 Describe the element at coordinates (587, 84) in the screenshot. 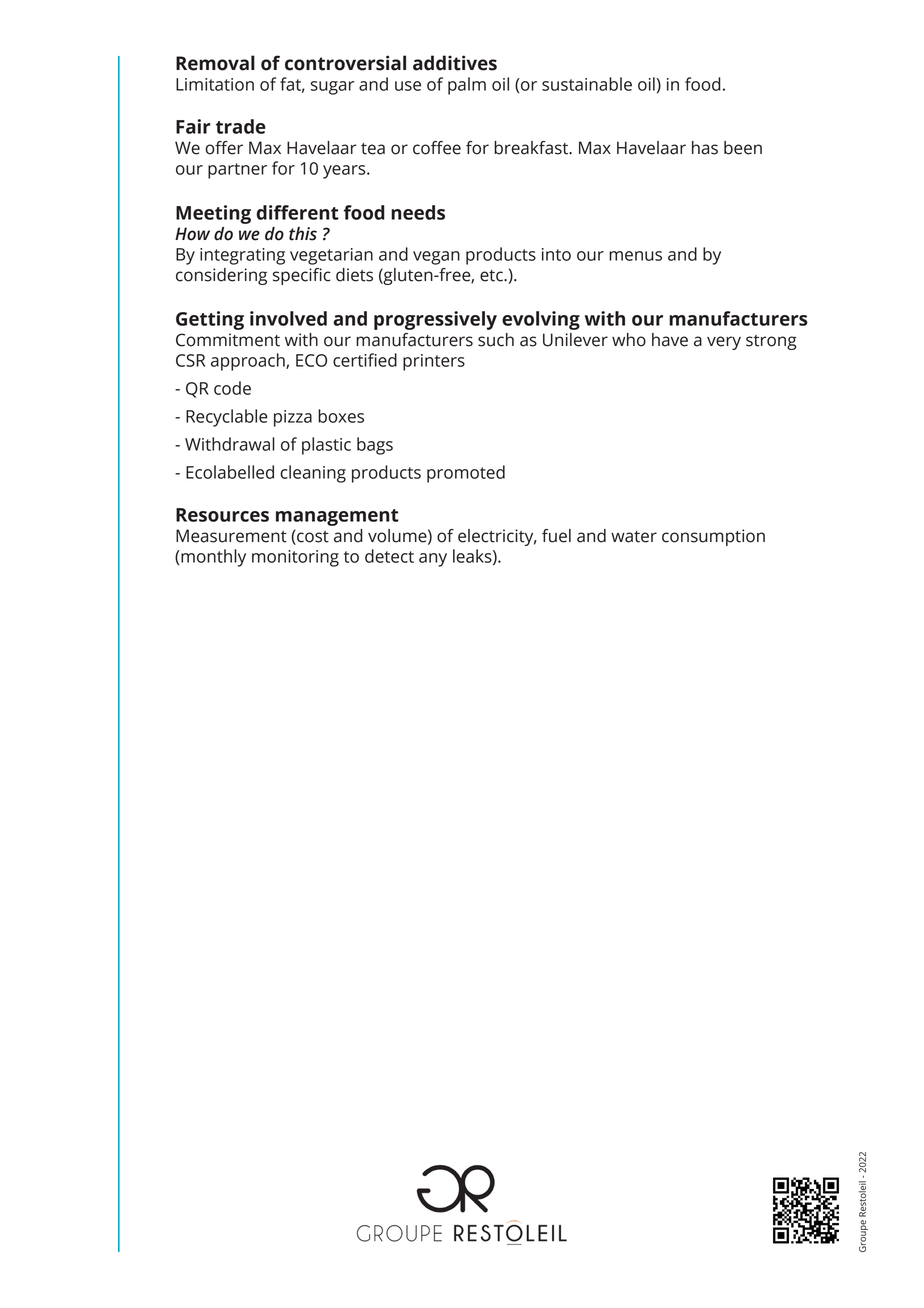

I see `sustainable` at that location.
